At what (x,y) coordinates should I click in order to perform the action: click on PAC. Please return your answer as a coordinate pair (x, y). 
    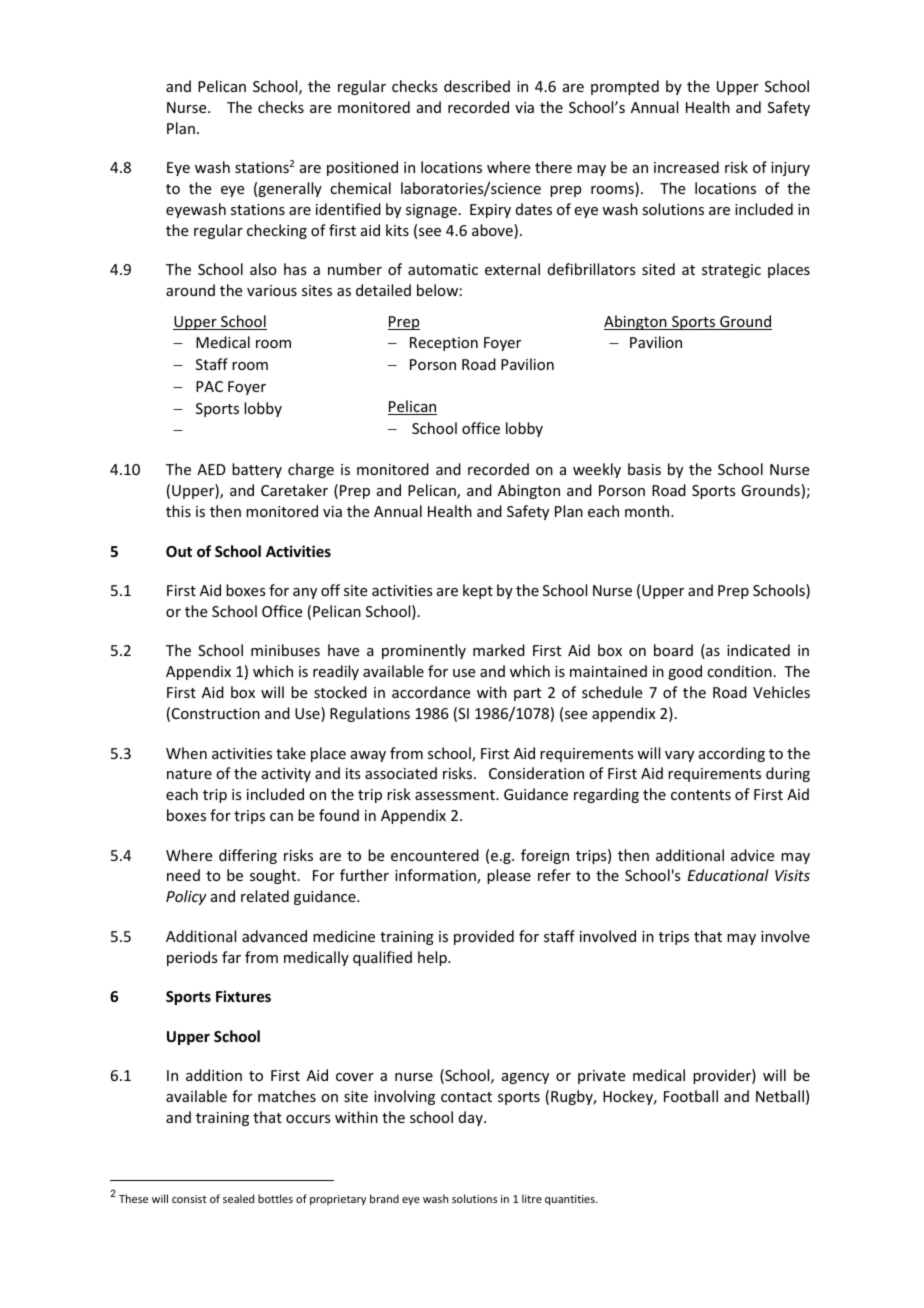
    Looking at the image, I should click on (209, 386).
